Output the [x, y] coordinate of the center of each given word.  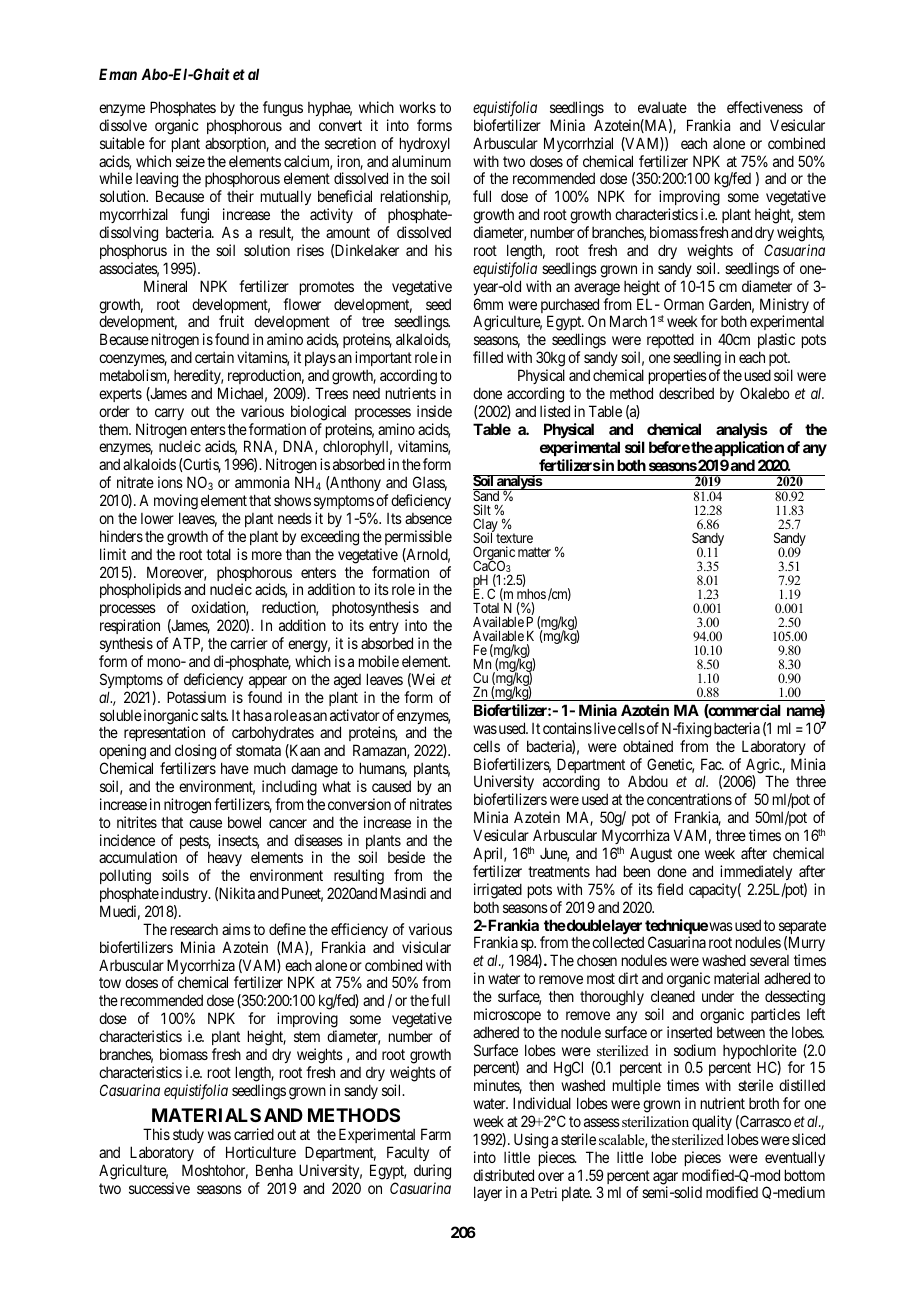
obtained [648, 746]
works [417, 107]
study [188, 1135]
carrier [249, 643]
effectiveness [765, 107]
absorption [237, 144]
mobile [379, 661]
